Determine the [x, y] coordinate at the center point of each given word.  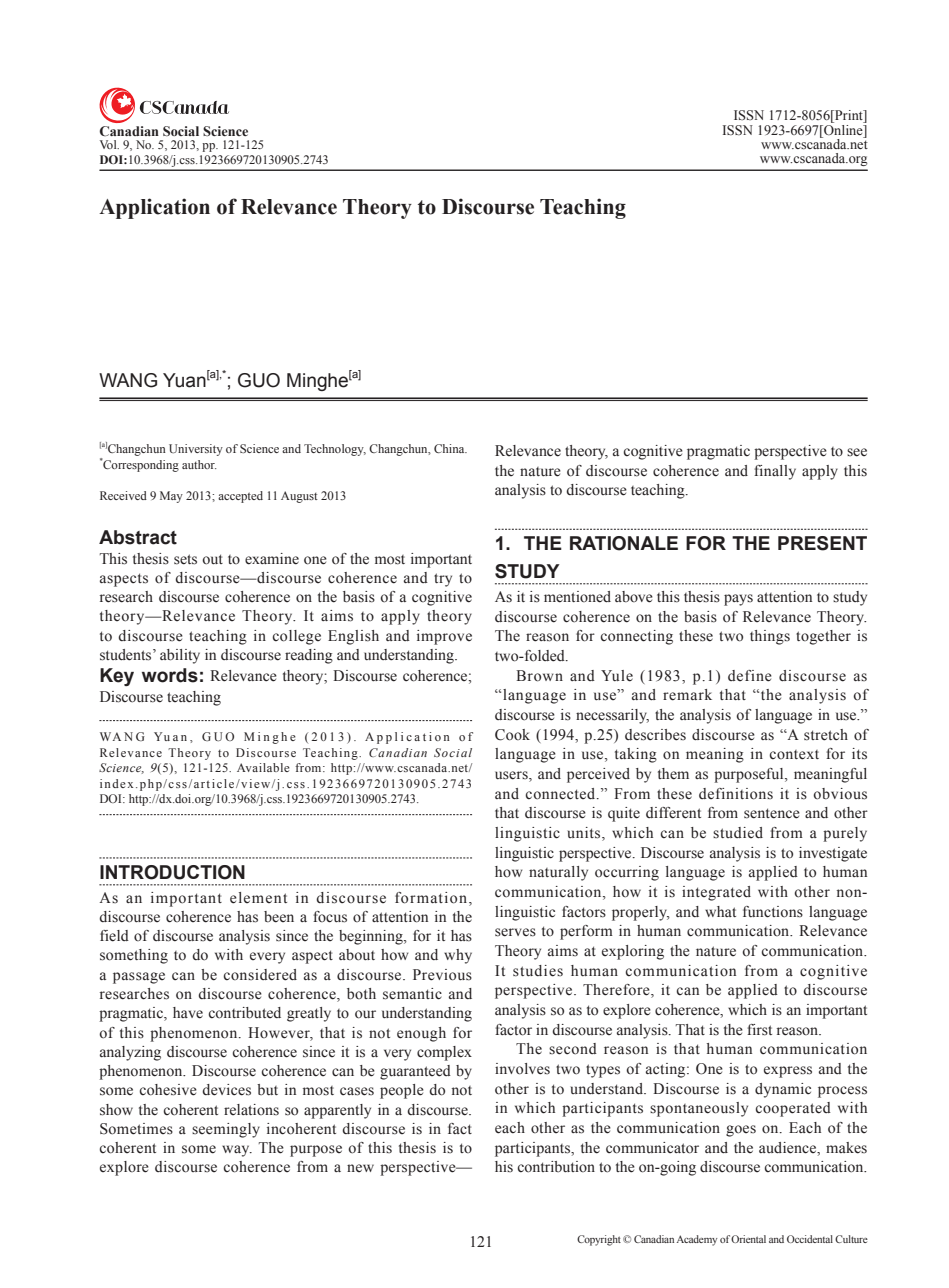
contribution [556, 1167]
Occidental [810, 1239]
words [170, 675]
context [794, 755]
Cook [512, 735]
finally [775, 472]
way [237, 1151]
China [450, 448]
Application [154, 208]
